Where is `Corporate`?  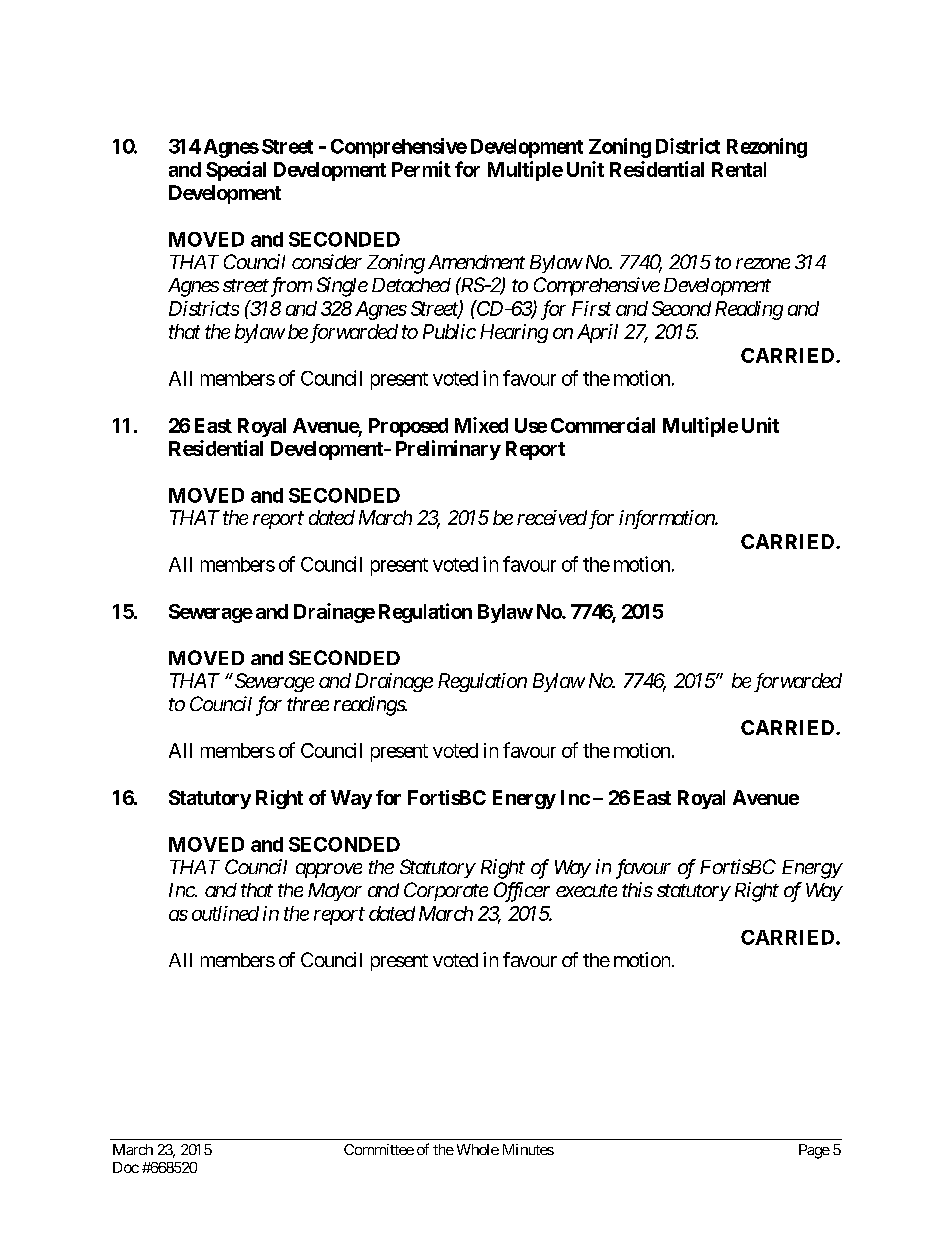
Corporate is located at coordinates (446, 891).
